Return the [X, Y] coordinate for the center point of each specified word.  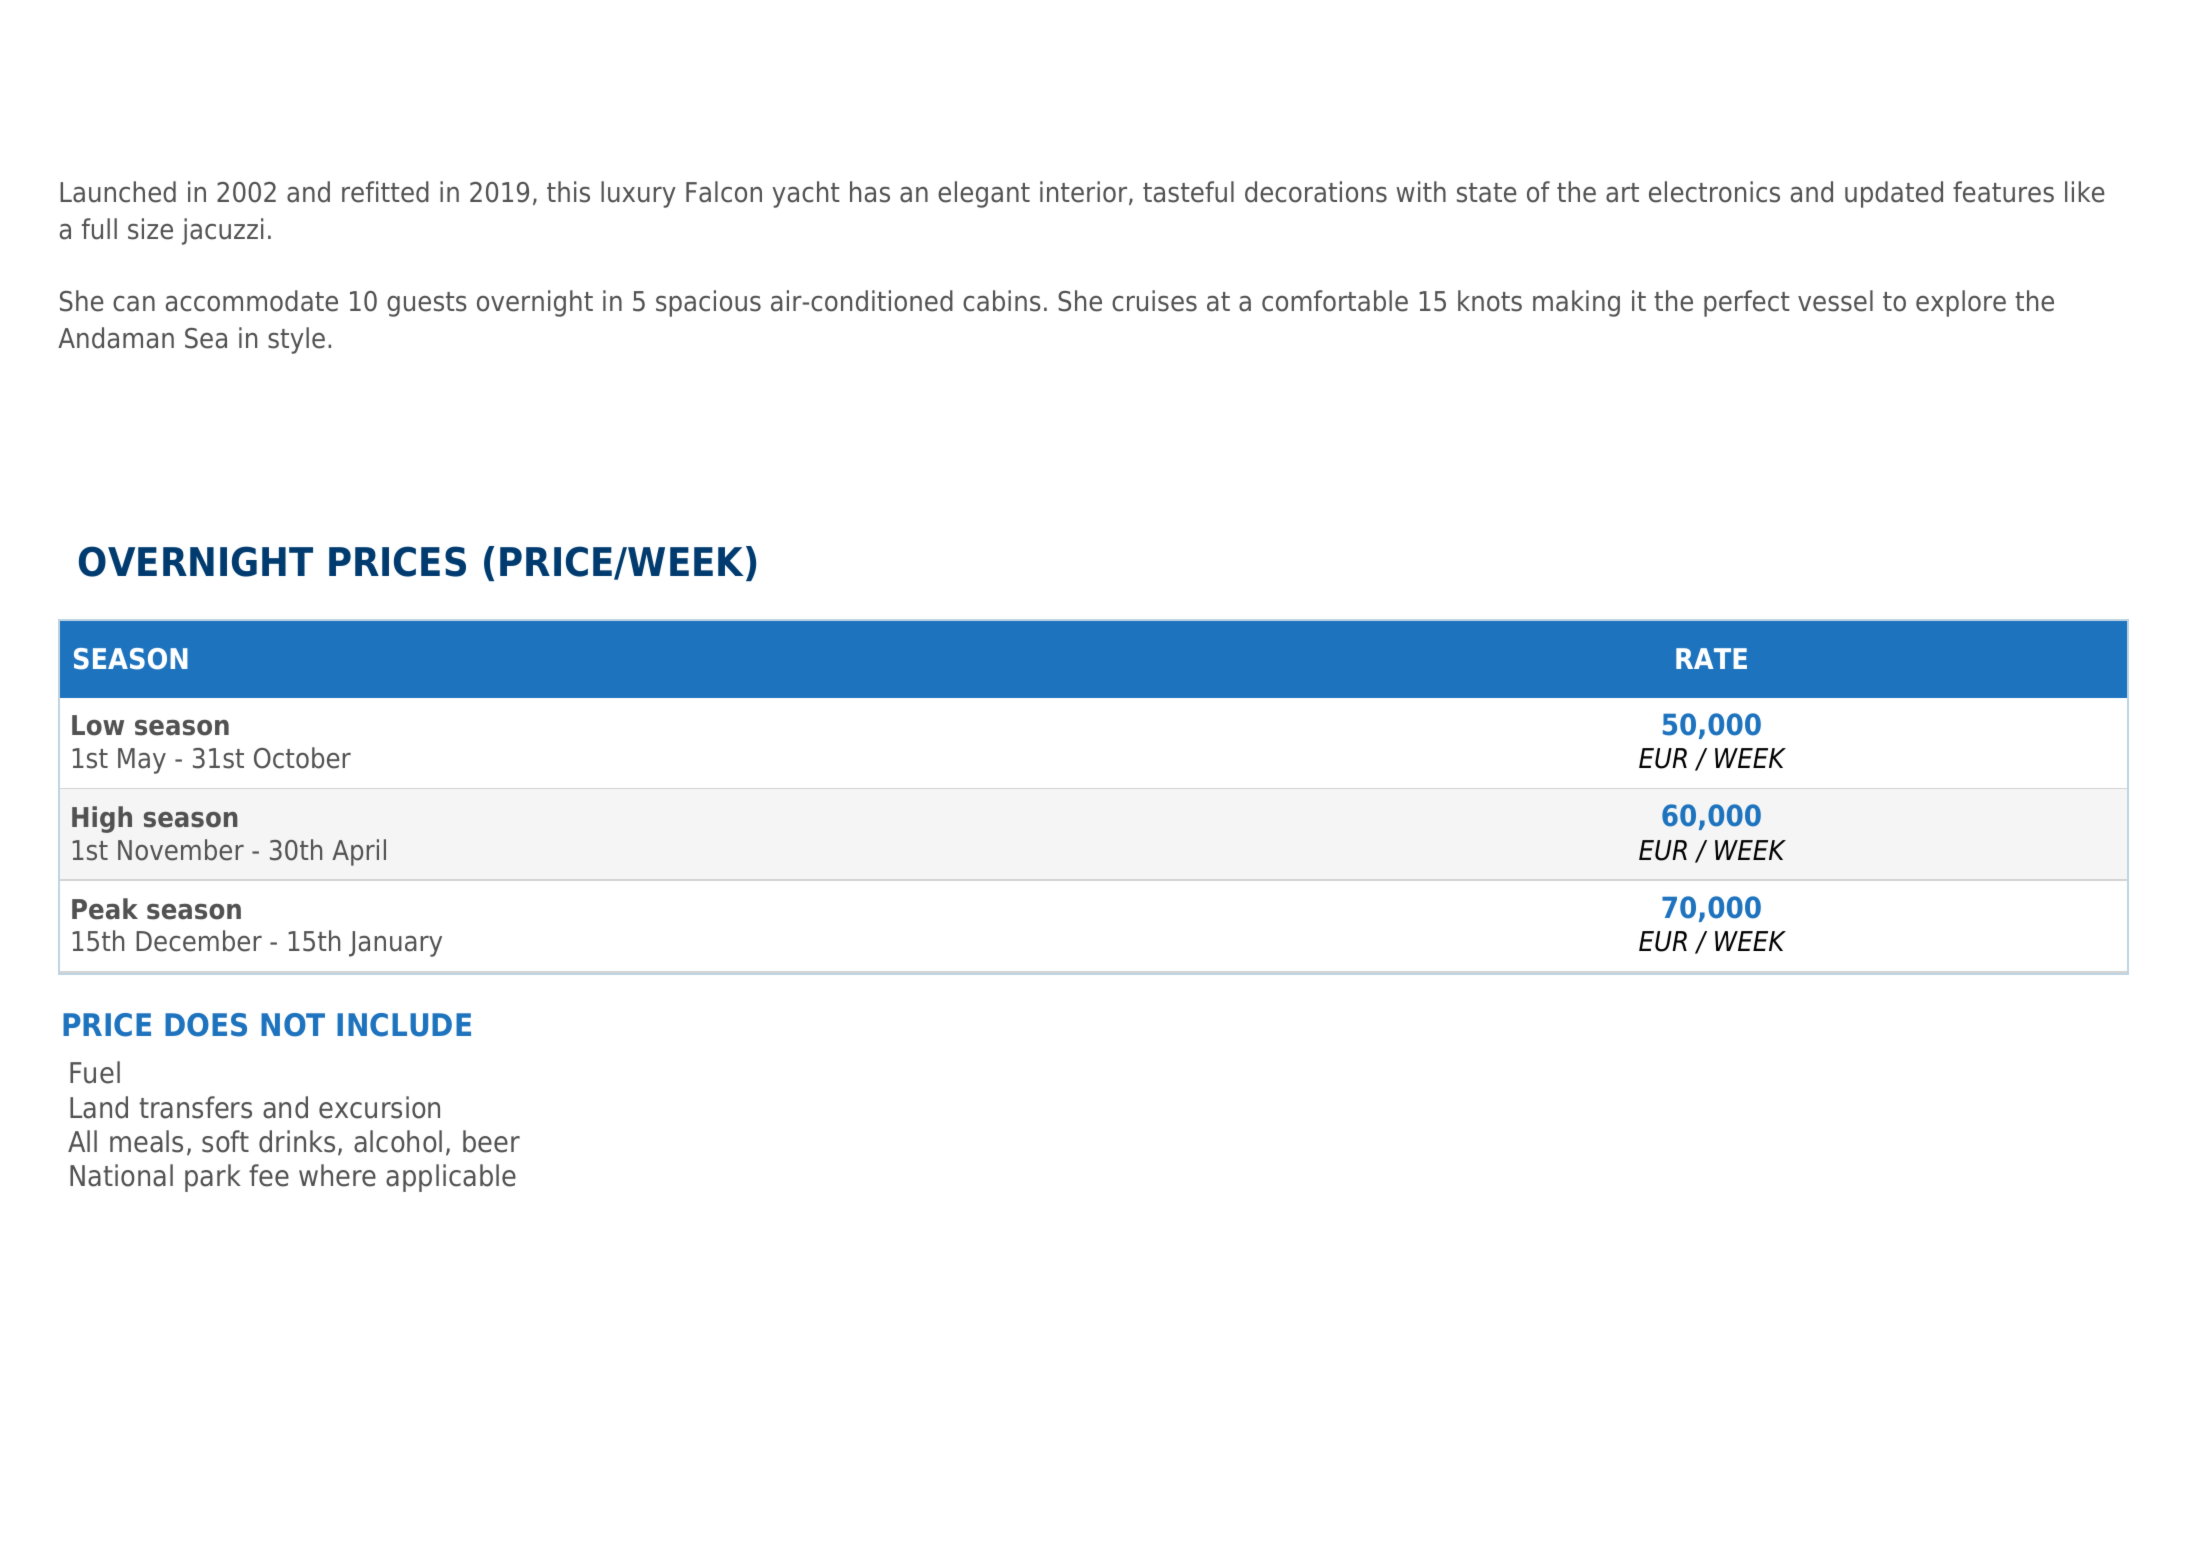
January [395, 944]
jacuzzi [222, 231]
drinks [297, 1141]
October [302, 758]
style [296, 340]
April [359, 852]
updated [1894, 194]
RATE [1711, 658]
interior [1085, 193]
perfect [1747, 303]
